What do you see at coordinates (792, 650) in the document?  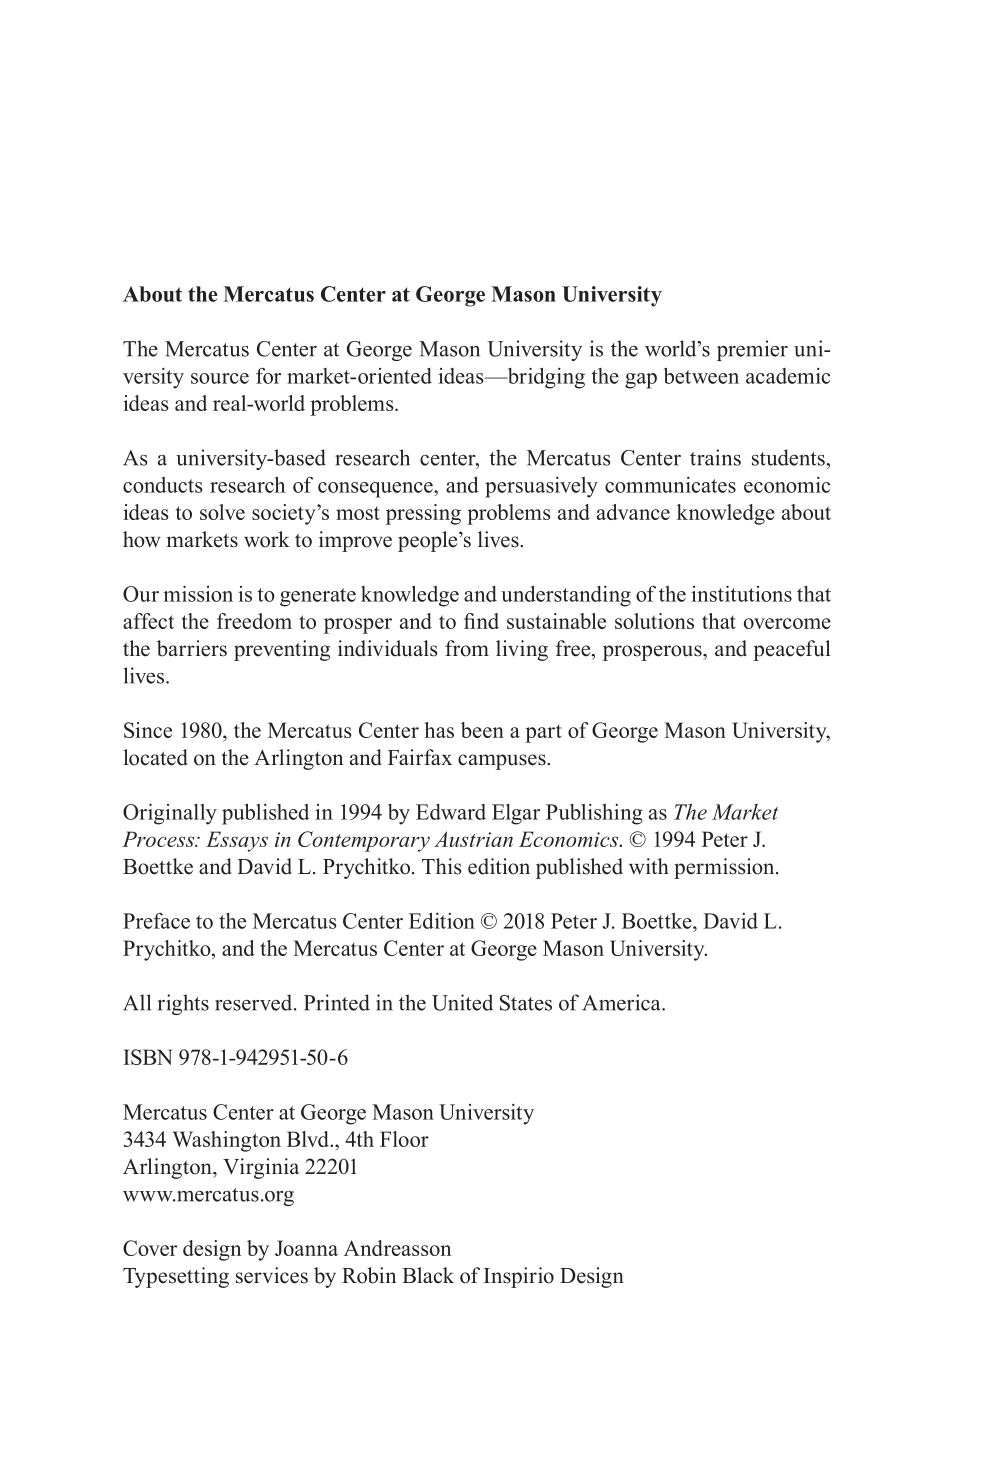 I see `peaceful` at bounding box center [792, 650].
